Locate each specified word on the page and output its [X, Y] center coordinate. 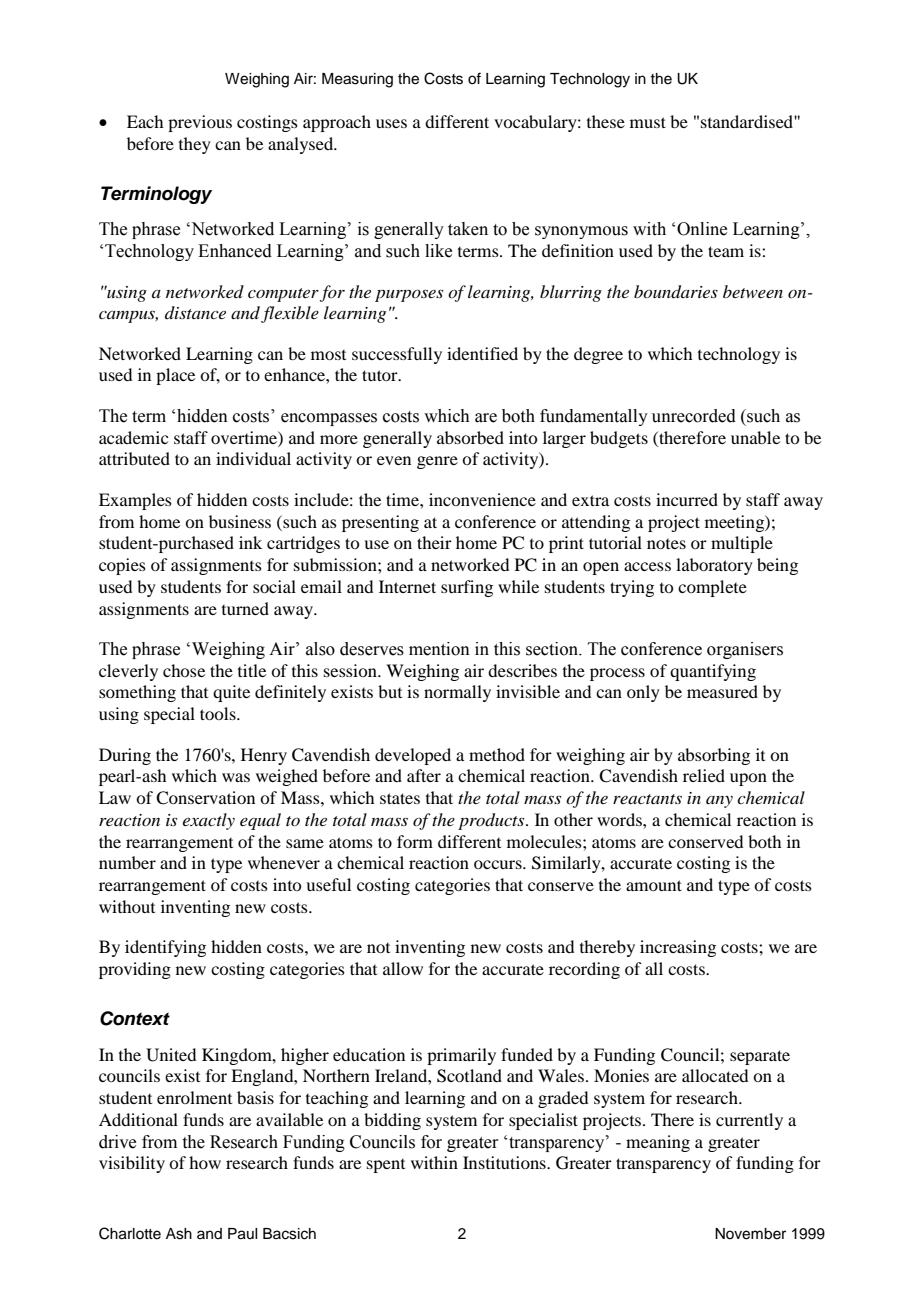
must [648, 122]
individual [253, 458]
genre [437, 462]
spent [386, 1166]
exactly [209, 821]
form [415, 841]
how [205, 1162]
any [719, 802]
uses [391, 123]
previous [200, 123]
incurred [687, 499]
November [750, 1234]
